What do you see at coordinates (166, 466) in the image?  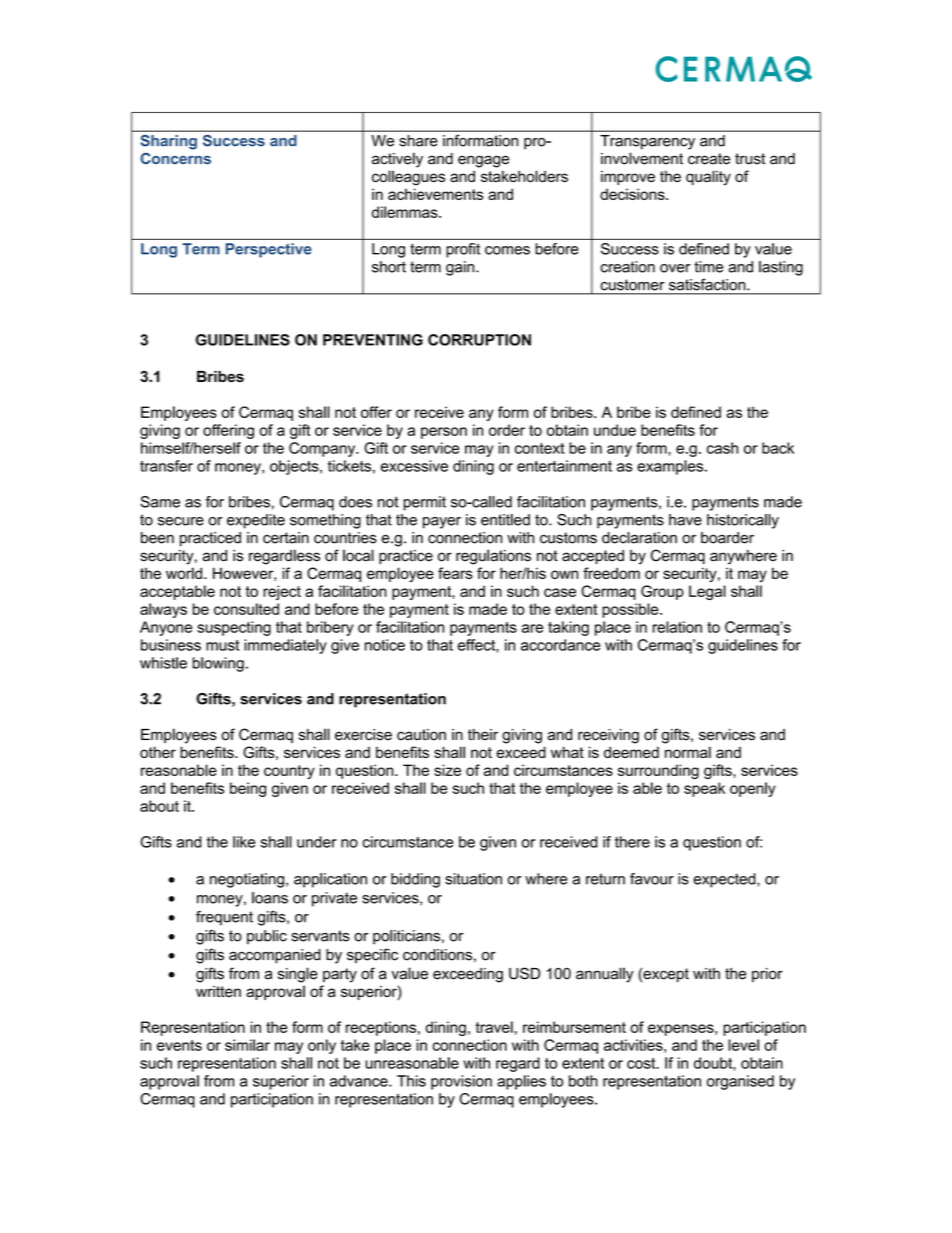 I see `transfer` at bounding box center [166, 466].
